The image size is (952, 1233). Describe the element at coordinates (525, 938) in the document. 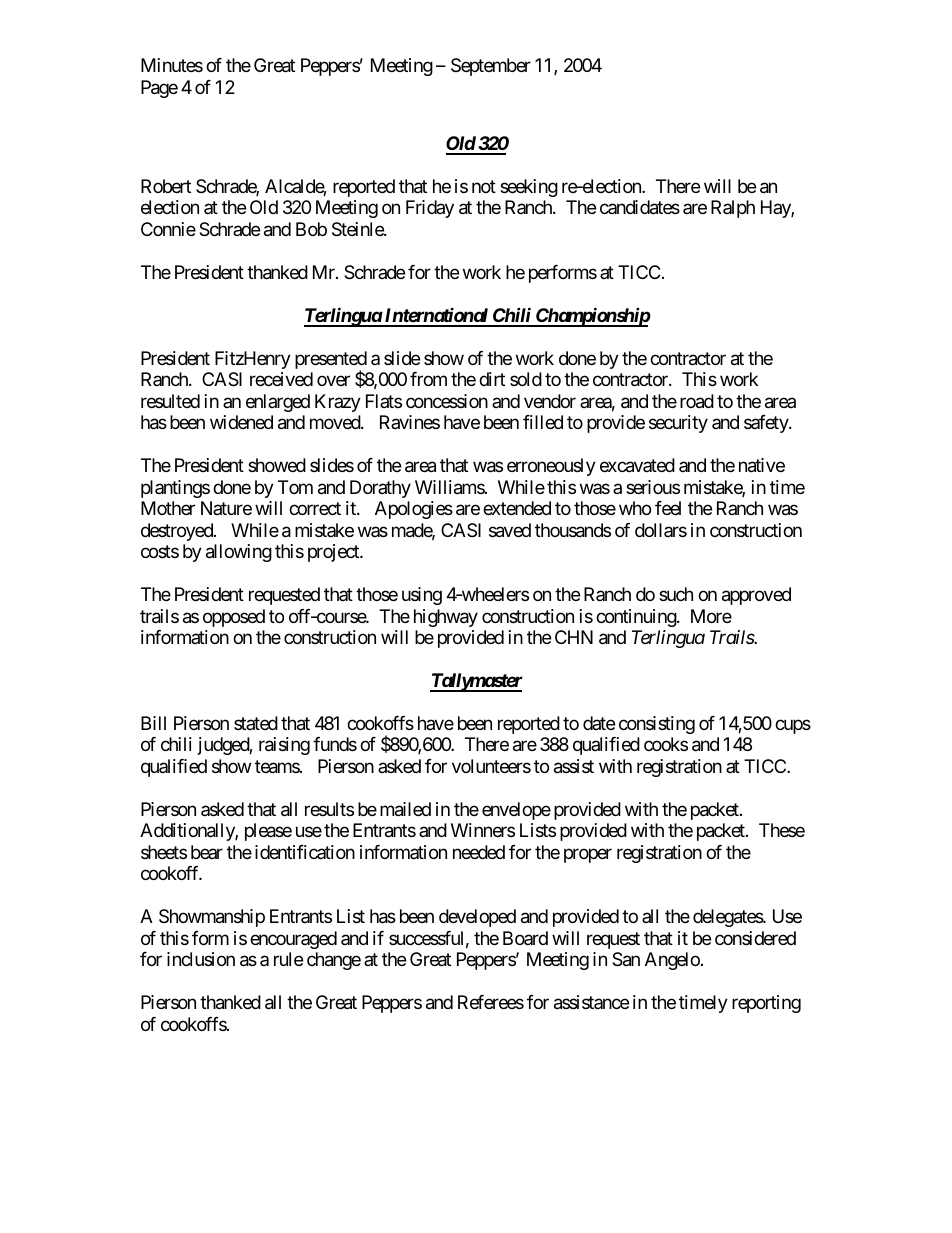

I see `Board` at that location.
